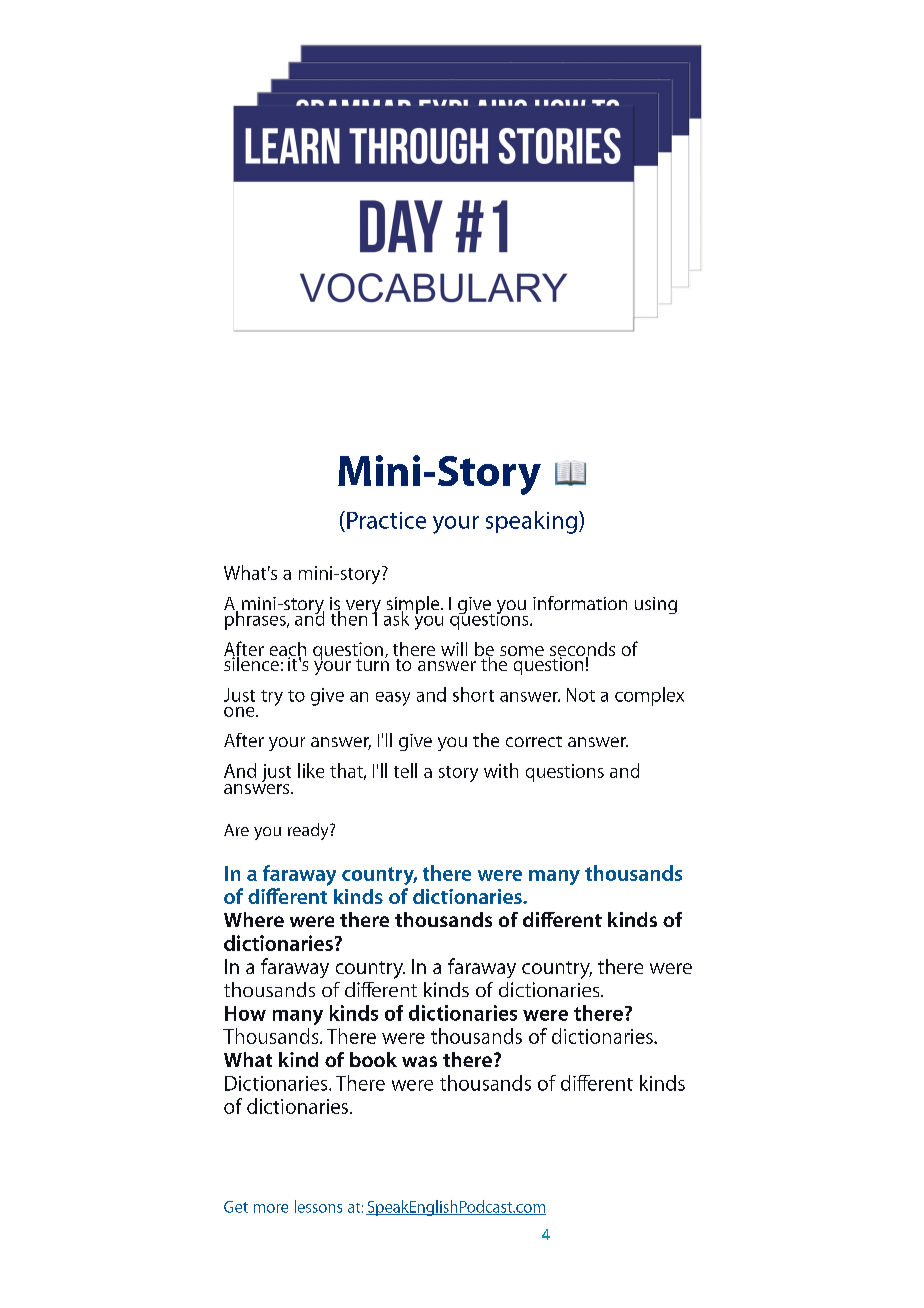 Image resolution: width=924 pixels, height=1308 pixels. I want to click on one, so click(240, 712).
